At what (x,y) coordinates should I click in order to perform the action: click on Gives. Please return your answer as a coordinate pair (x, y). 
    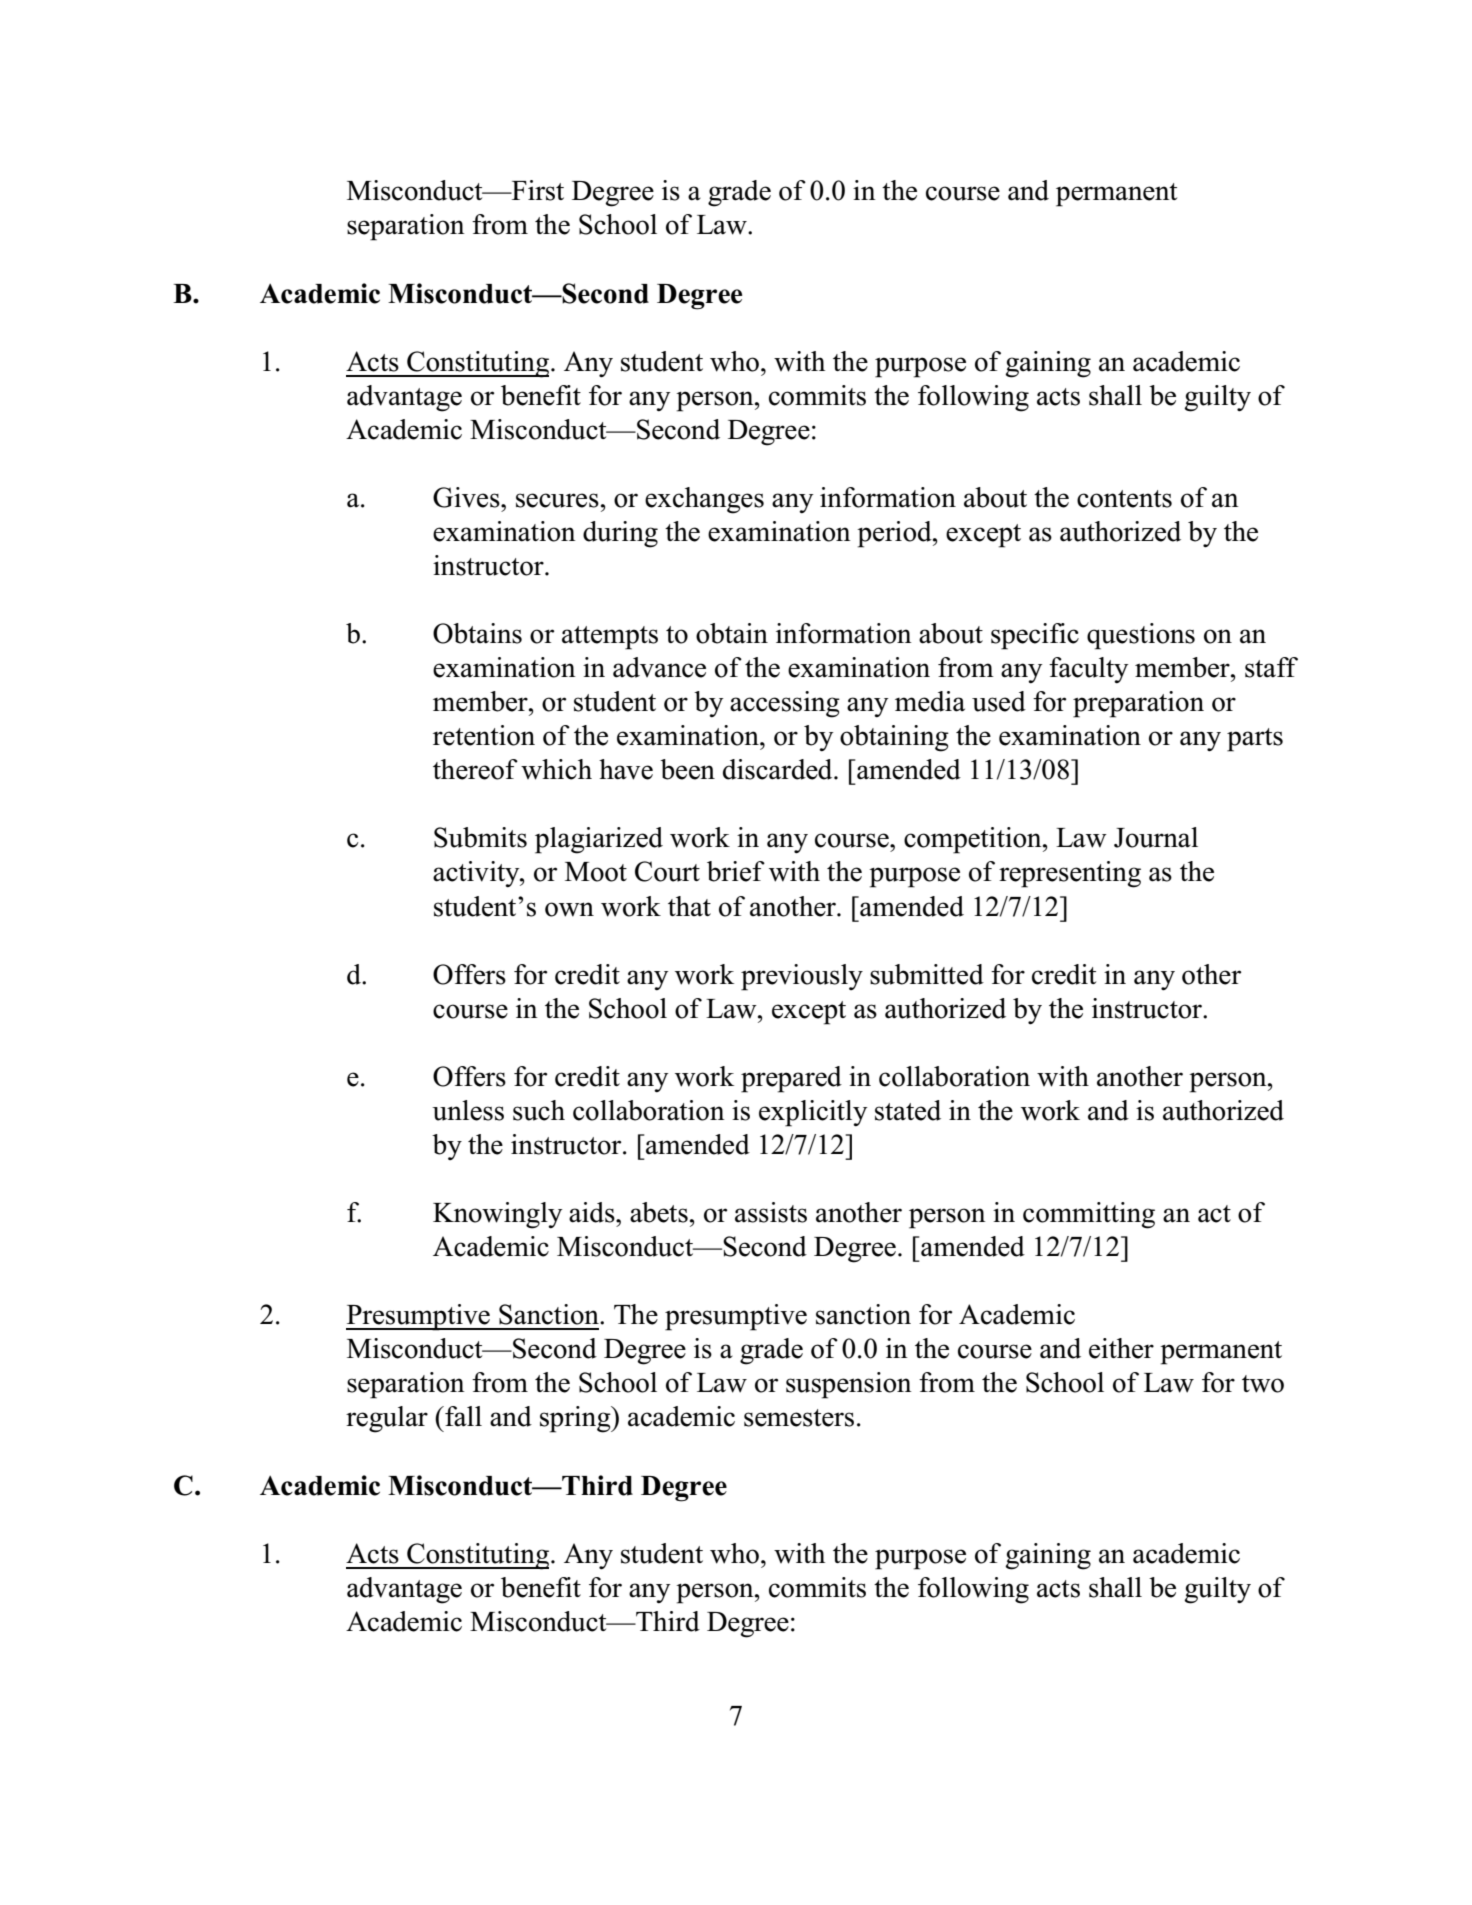
    Looking at the image, I should click on (467, 497).
